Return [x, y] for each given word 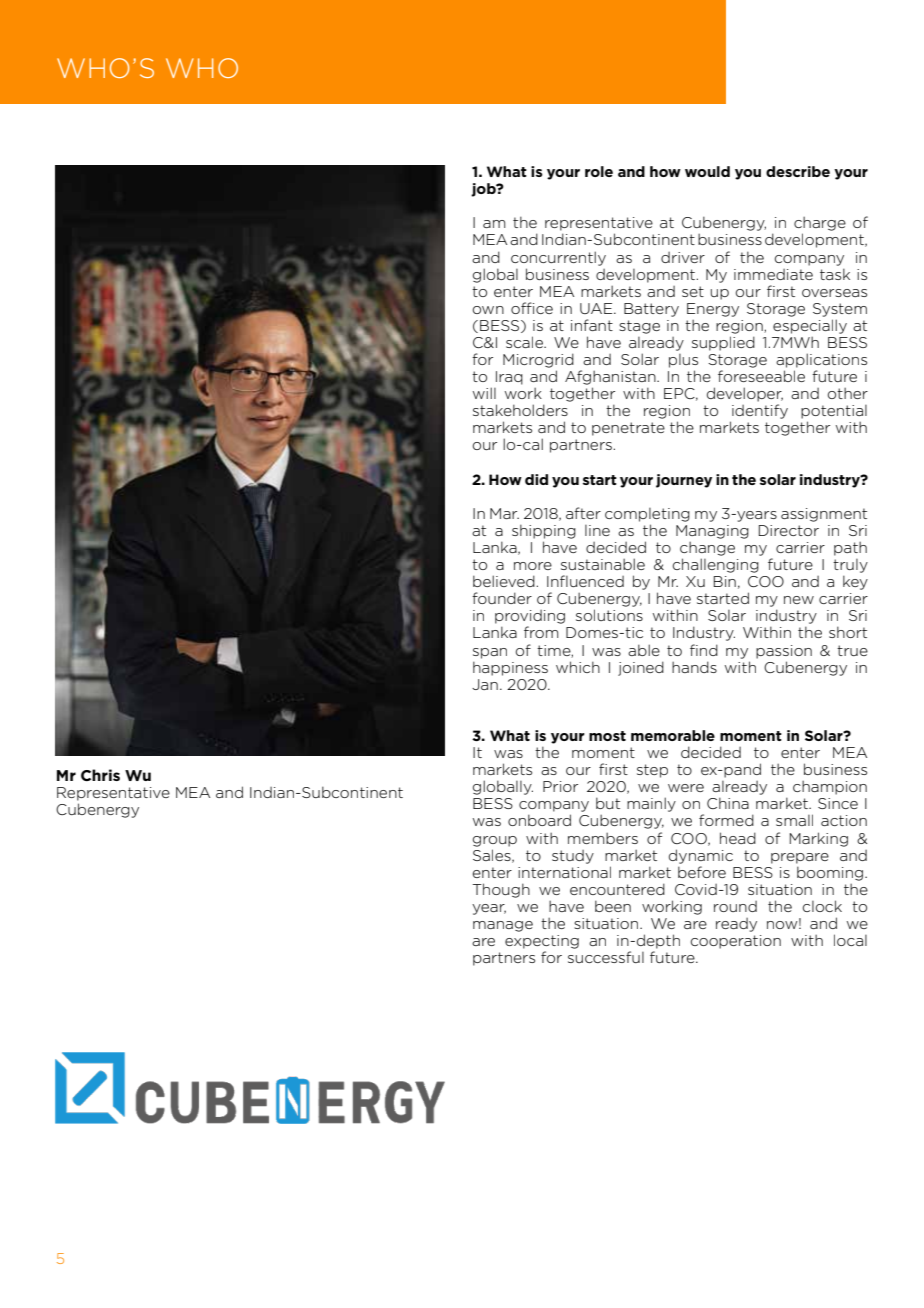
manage [503, 926]
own [488, 310]
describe [798, 171]
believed [504, 581]
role [599, 171]
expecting [542, 942]
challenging [716, 565]
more [533, 566]
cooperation [736, 942]
